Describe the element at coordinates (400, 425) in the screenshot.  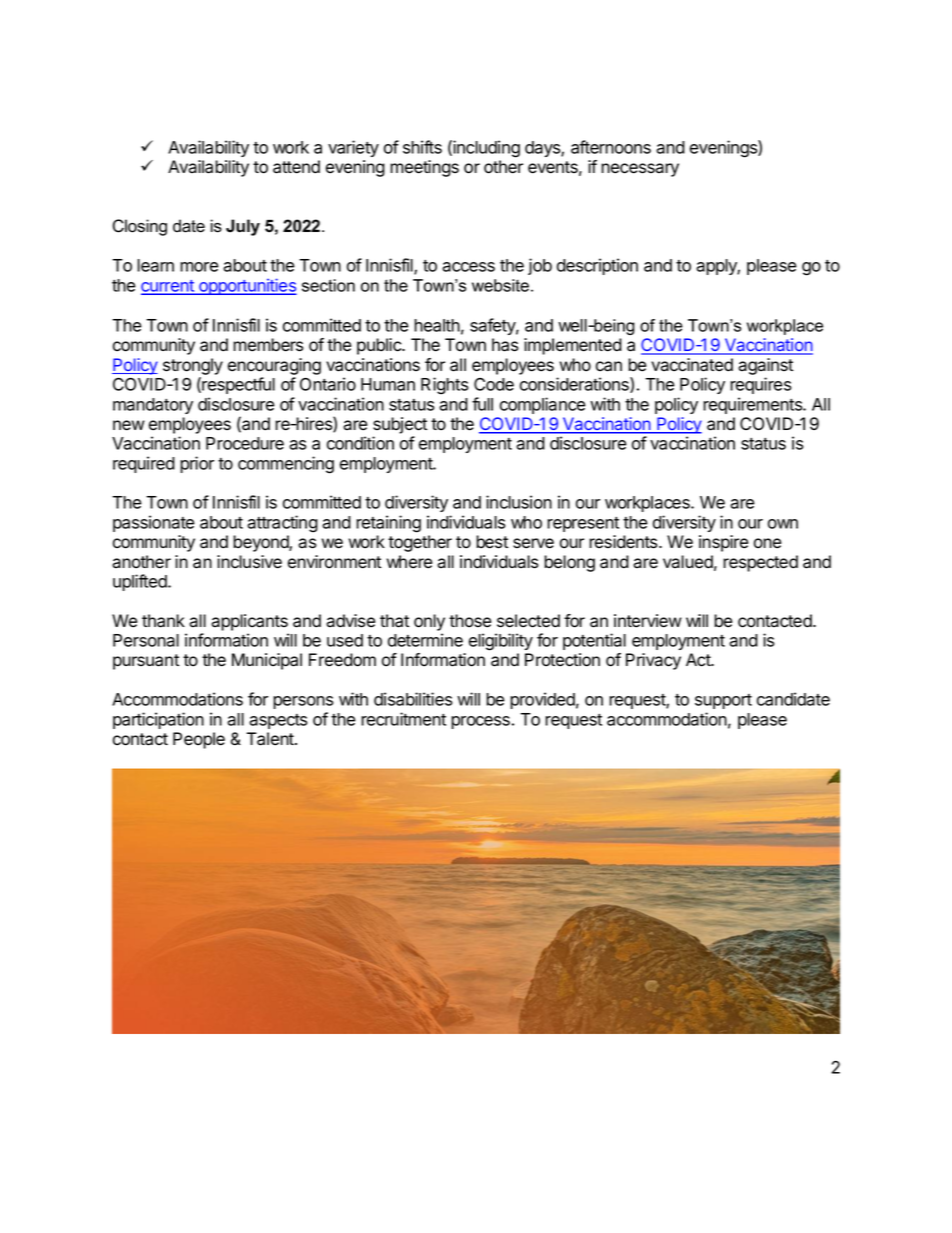
I see `subject` at that location.
